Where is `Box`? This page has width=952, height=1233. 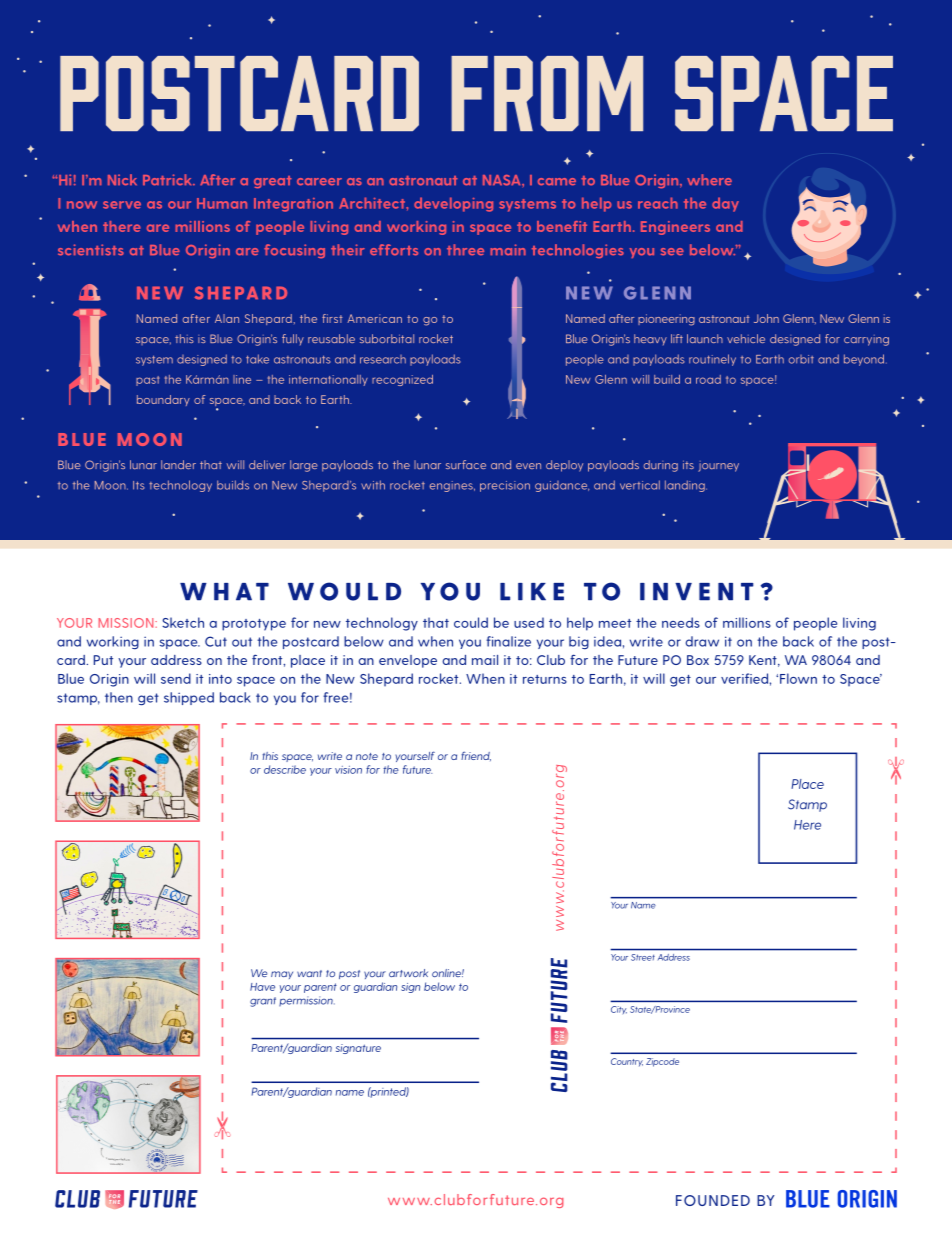
Box is located at coordinates (698, 660).
